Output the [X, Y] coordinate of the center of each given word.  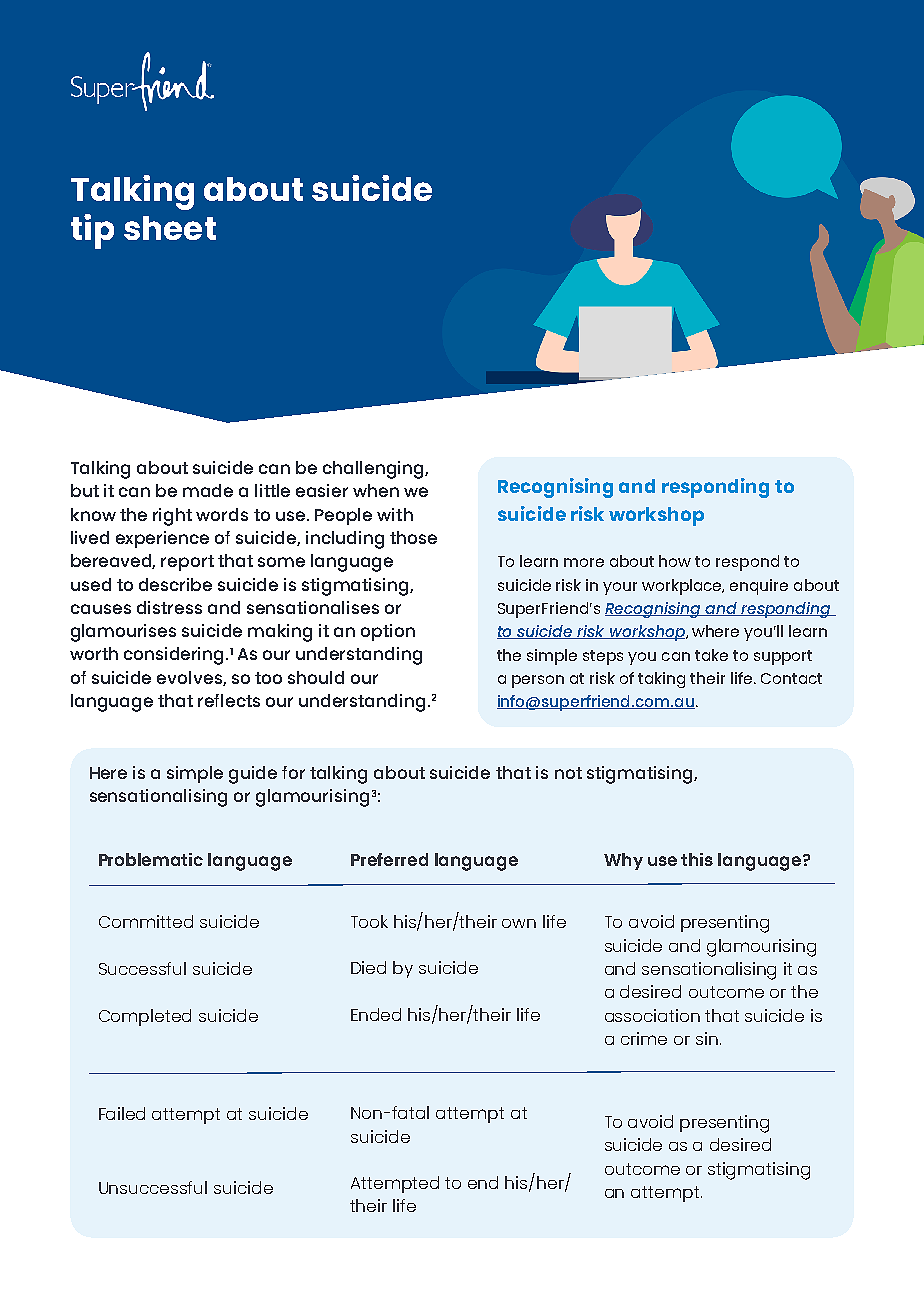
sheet [170, 228]
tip [92, 231]
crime [644, 1038]
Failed [122, 1113]
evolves [190, 678]
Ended [376, 1014]
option [388, 632]
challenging [374, 470]
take [711, 655]
